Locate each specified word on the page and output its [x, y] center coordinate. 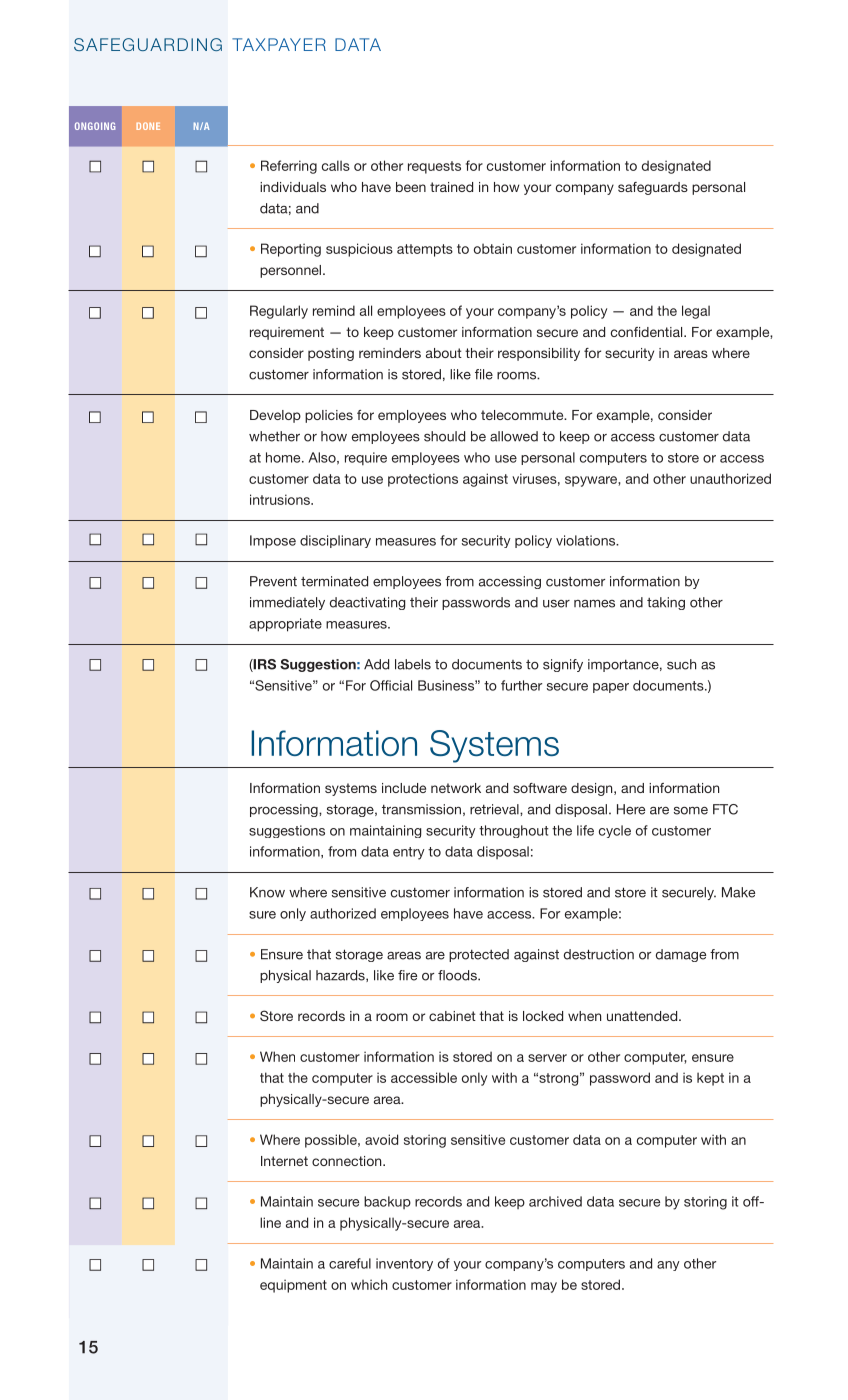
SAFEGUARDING [148, 44]
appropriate [285, 625]
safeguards [653, 188]
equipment [293, 1286]
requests [434, 167]
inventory [404, 1264]
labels [413, 664]
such [681, 664]
